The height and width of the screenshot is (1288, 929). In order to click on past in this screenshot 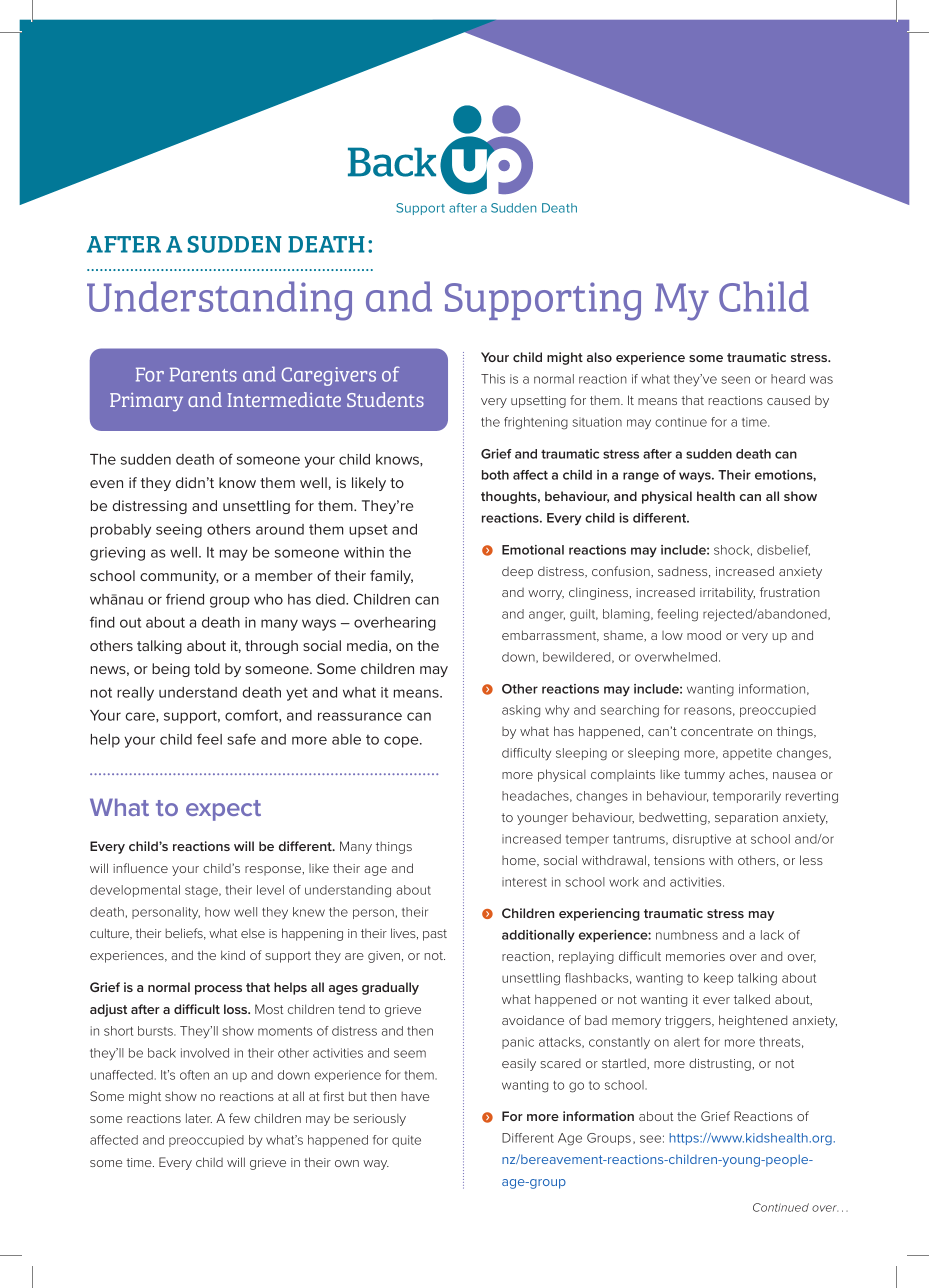, I will do `click(435, 935)`.
